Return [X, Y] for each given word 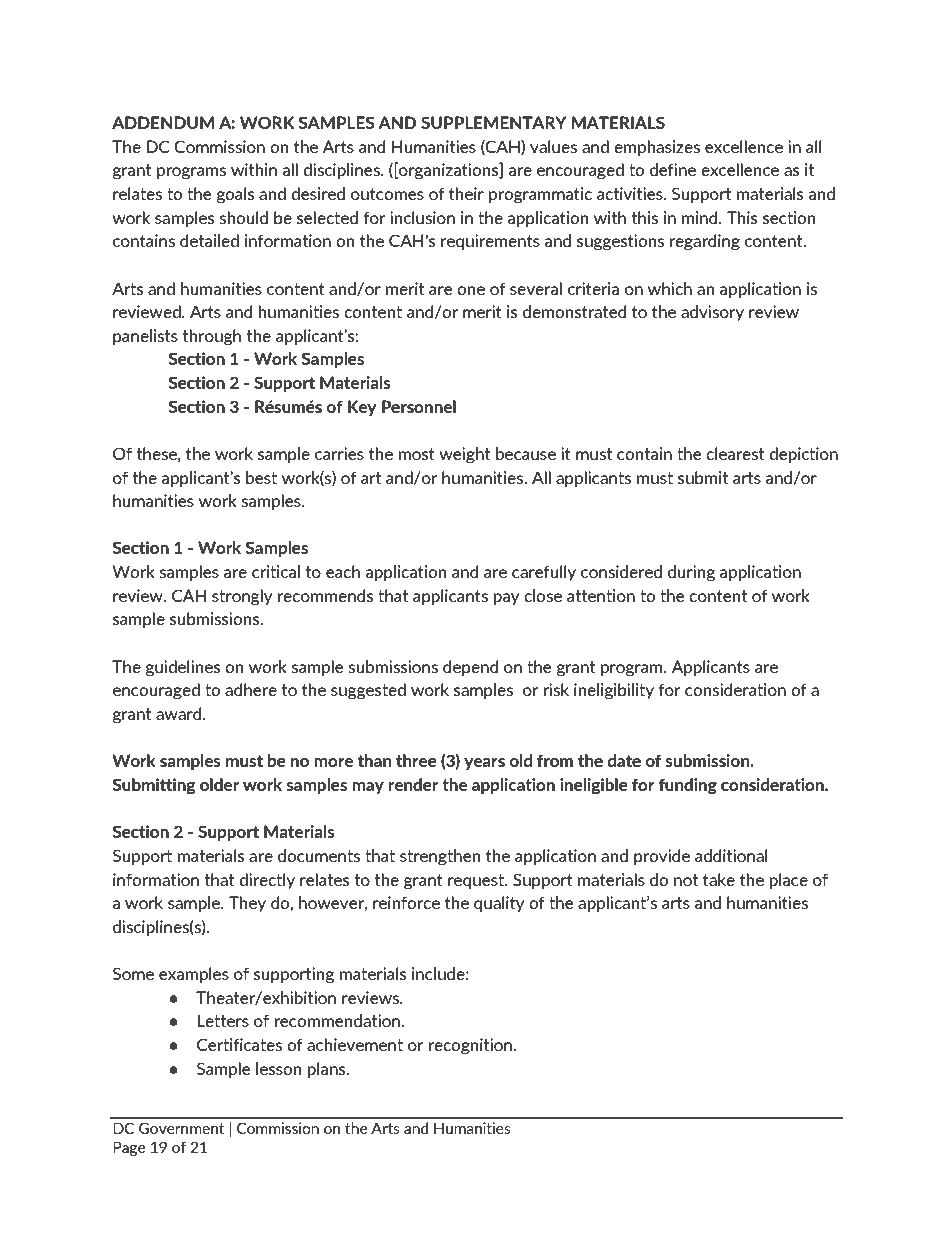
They [247, 904]
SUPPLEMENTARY [494, 122]
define [673, 169]
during [691, 573]
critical [276, 571]
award [180, 713]
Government [182, 1128]
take [719, 879]
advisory [712, 313]
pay [506, 599]
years [484, 764]
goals [236, 195]
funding [688, 786]
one [471, 290]
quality [499, 904]
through [212, 337]
